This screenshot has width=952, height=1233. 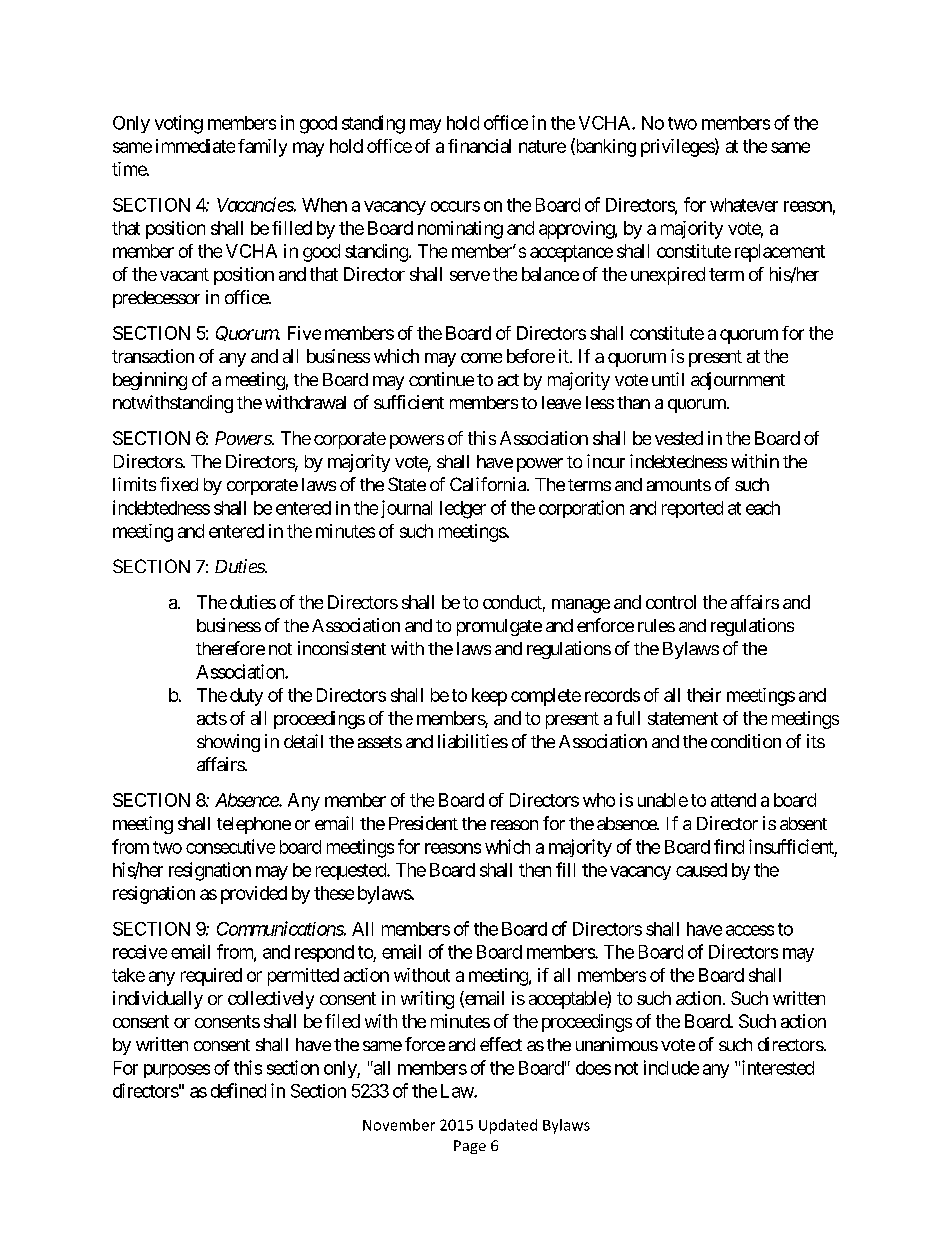 I want to click on fixed, so click(x=179, y=484).
